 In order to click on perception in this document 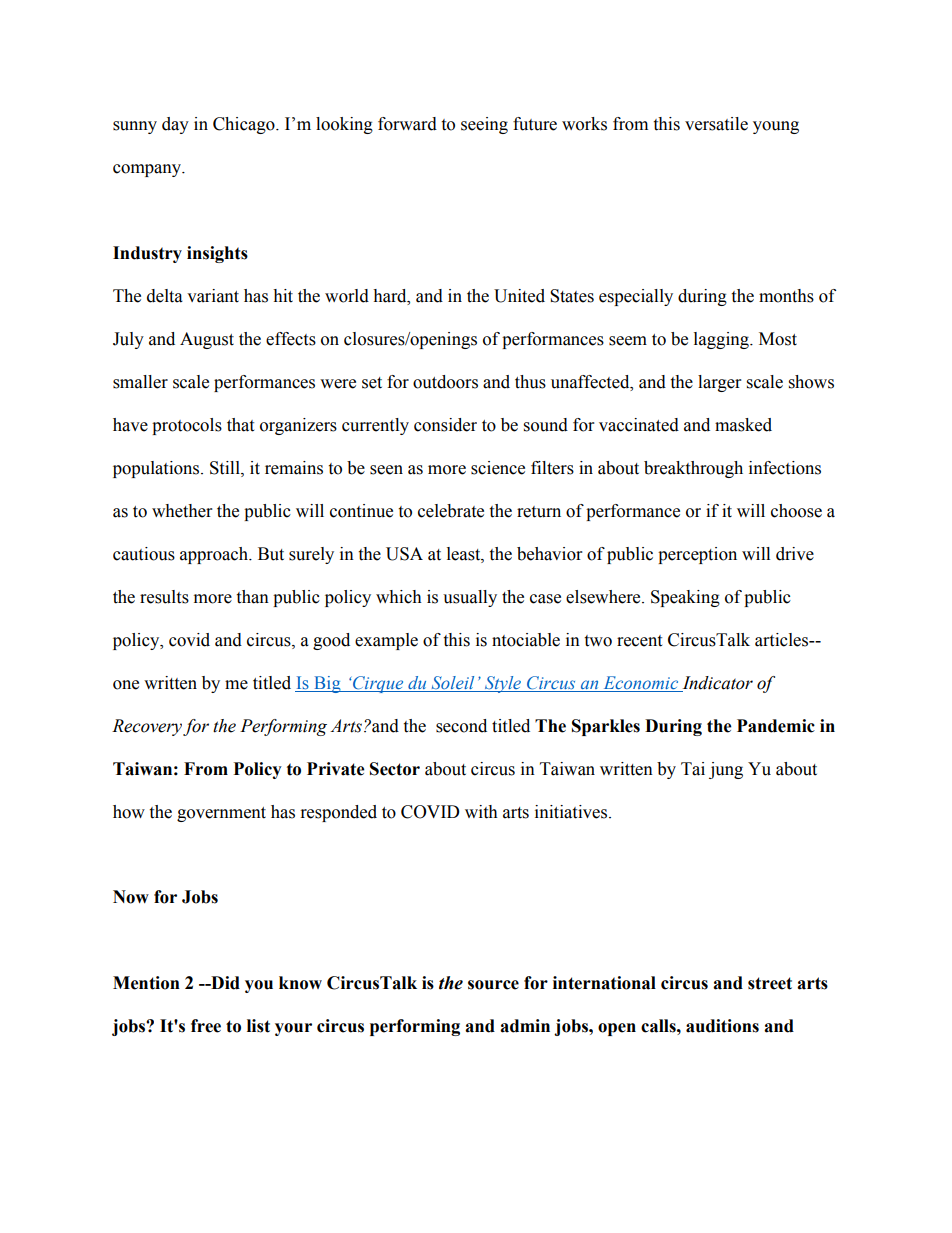, I will do `click(697, 555)`.
